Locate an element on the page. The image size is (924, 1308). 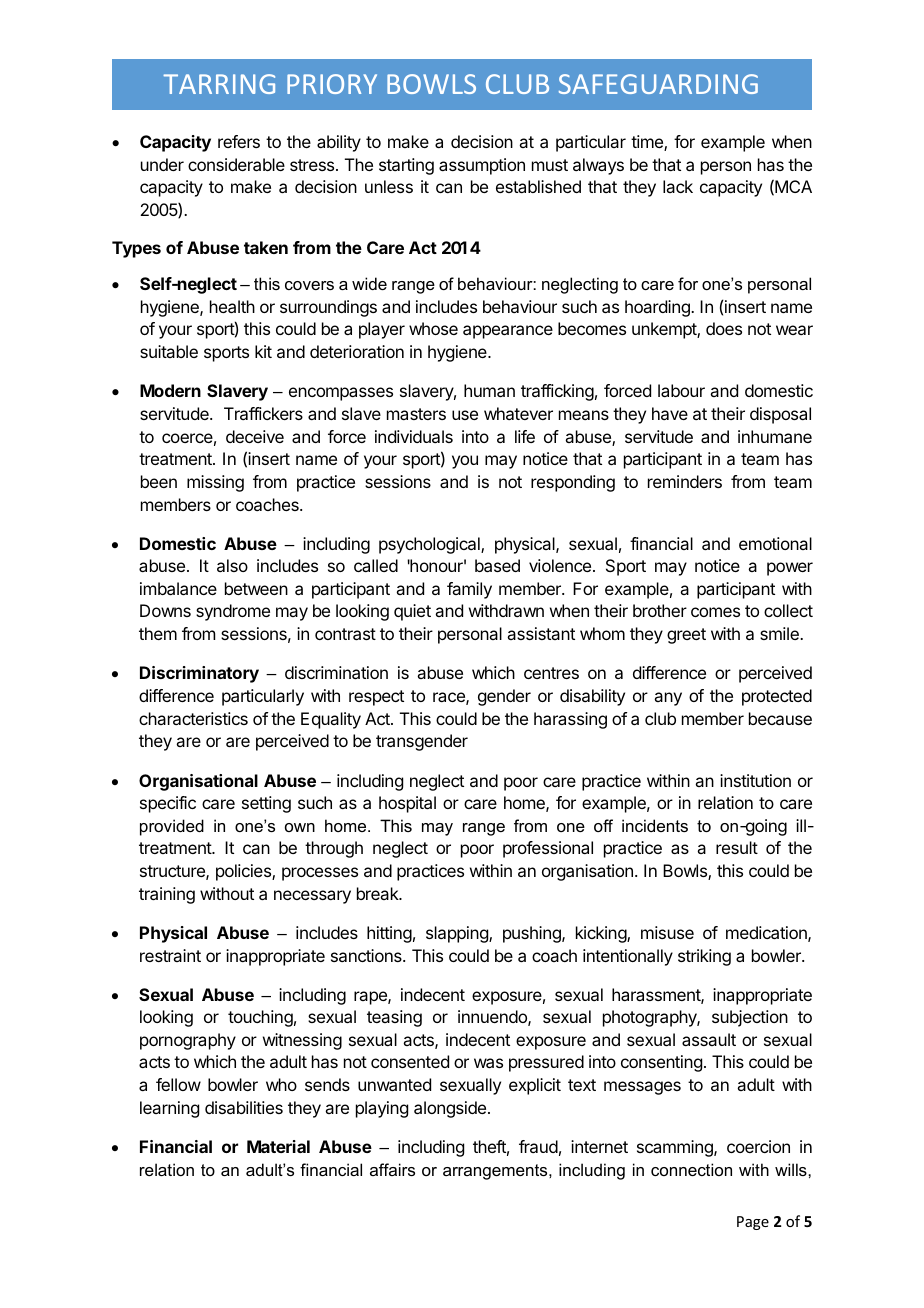
greet is located at coordinates (686, 636).
